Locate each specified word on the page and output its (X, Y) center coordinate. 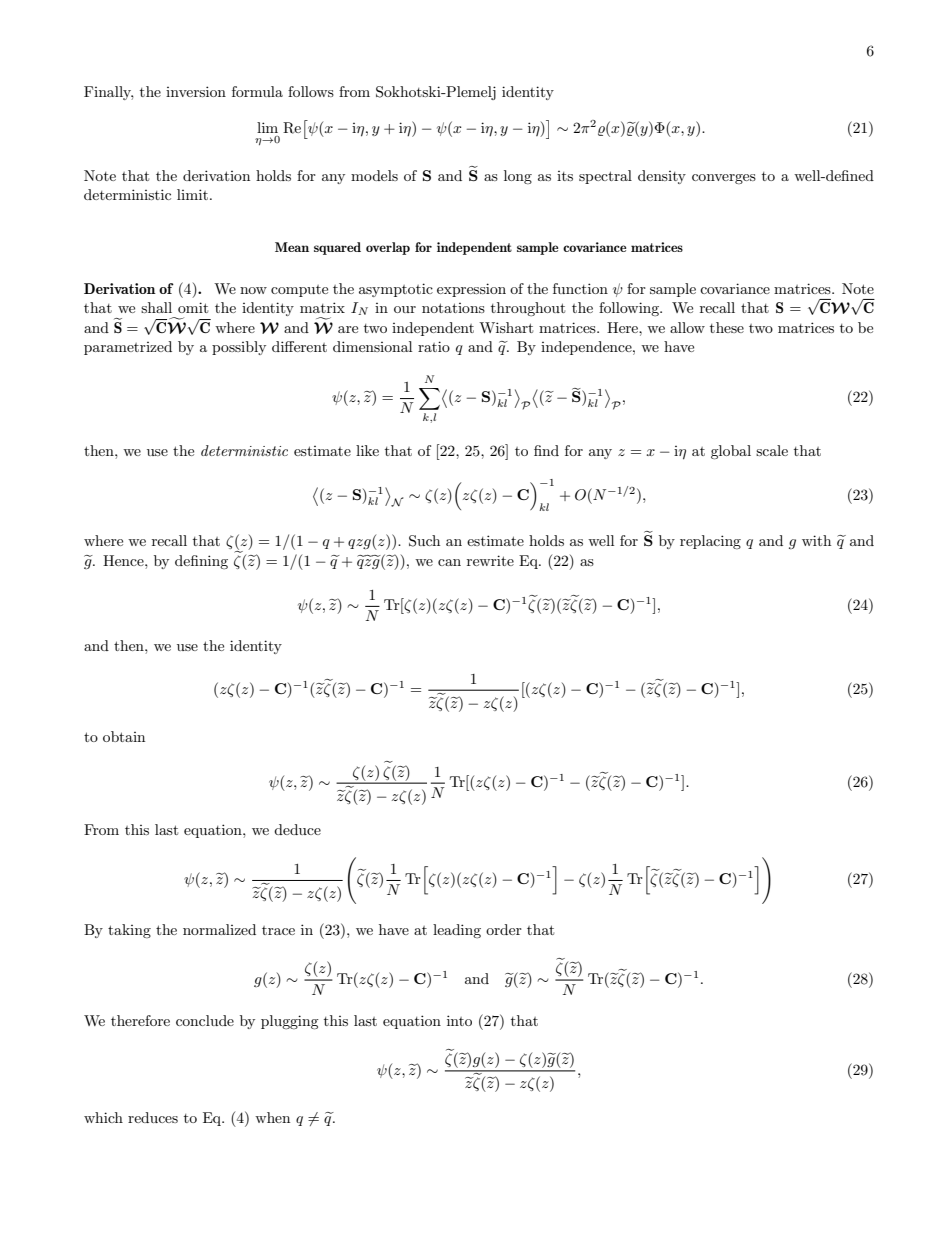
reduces (153, 1117)
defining (201, 562)
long (518, 177)
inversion (196, 91)
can (449, 562)
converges (724, 179)
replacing (710, 542)
